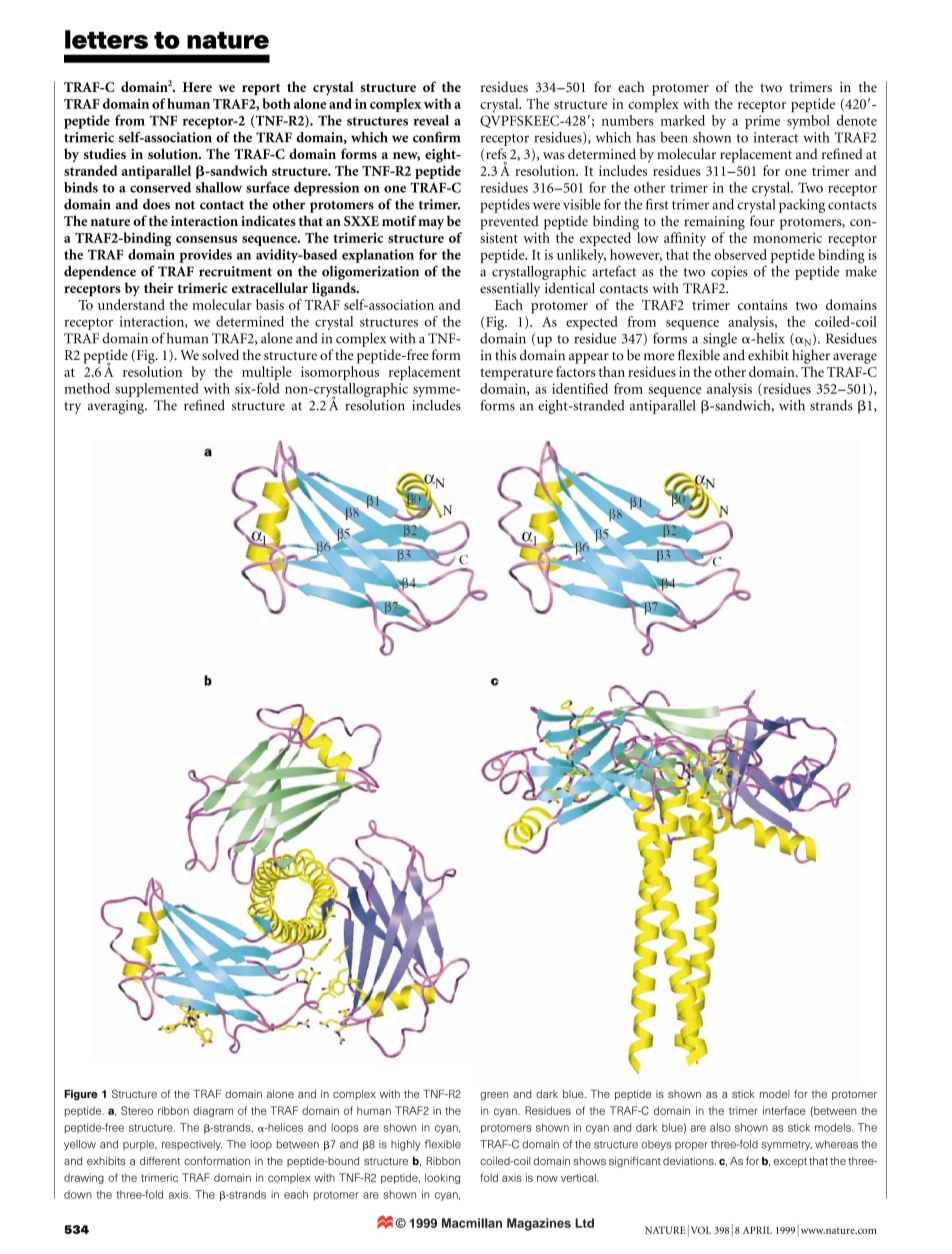 This screenshot has height=1254, width=952. What do you see at coordinates (762, 122) in the screenshot?
I see `prime` at bounding box center [762, 122].
